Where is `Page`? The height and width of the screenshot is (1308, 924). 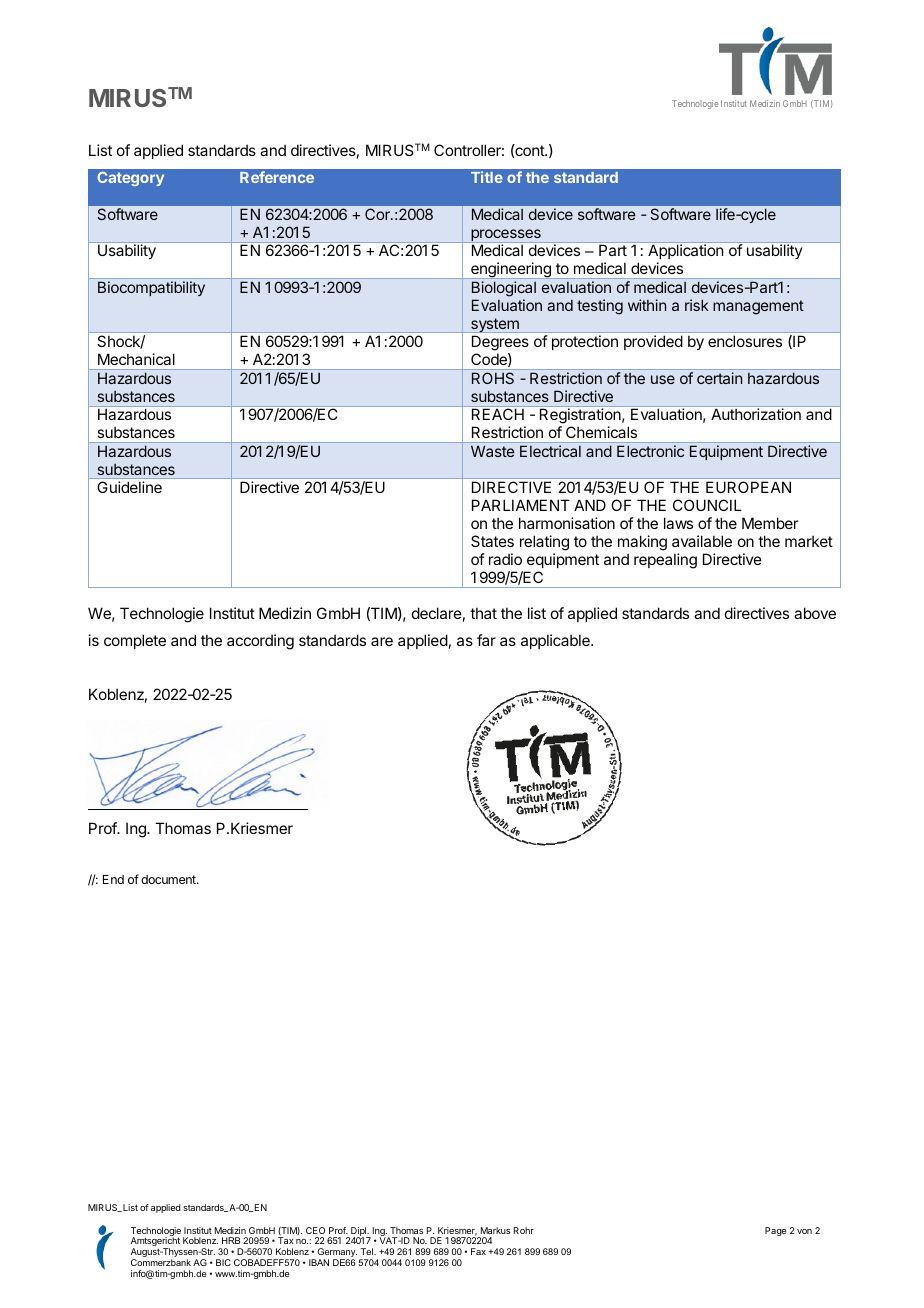 Page is located at coordinates (775, 1231).
